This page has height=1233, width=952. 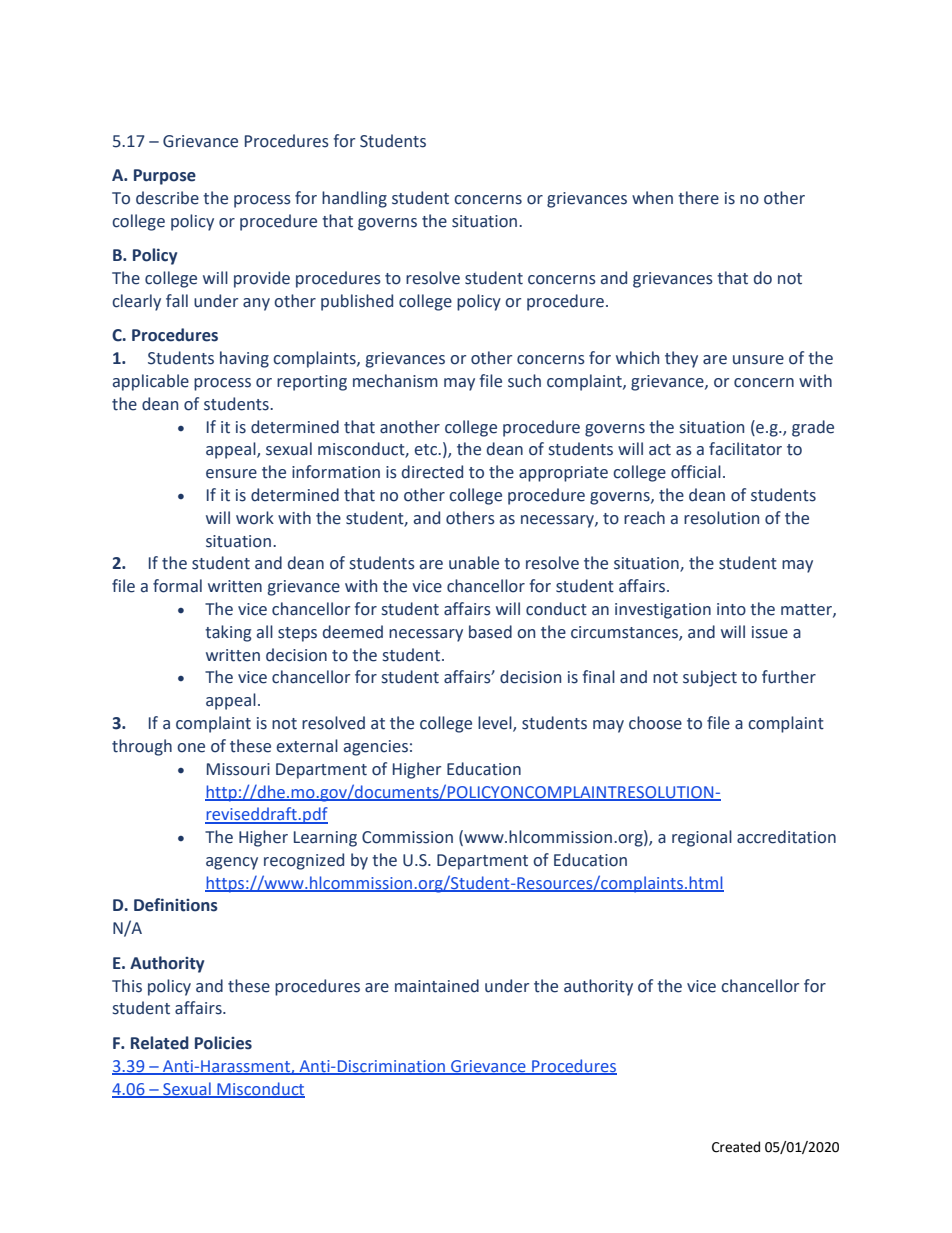 I want to click on regional, so click(x=702, y=838).
